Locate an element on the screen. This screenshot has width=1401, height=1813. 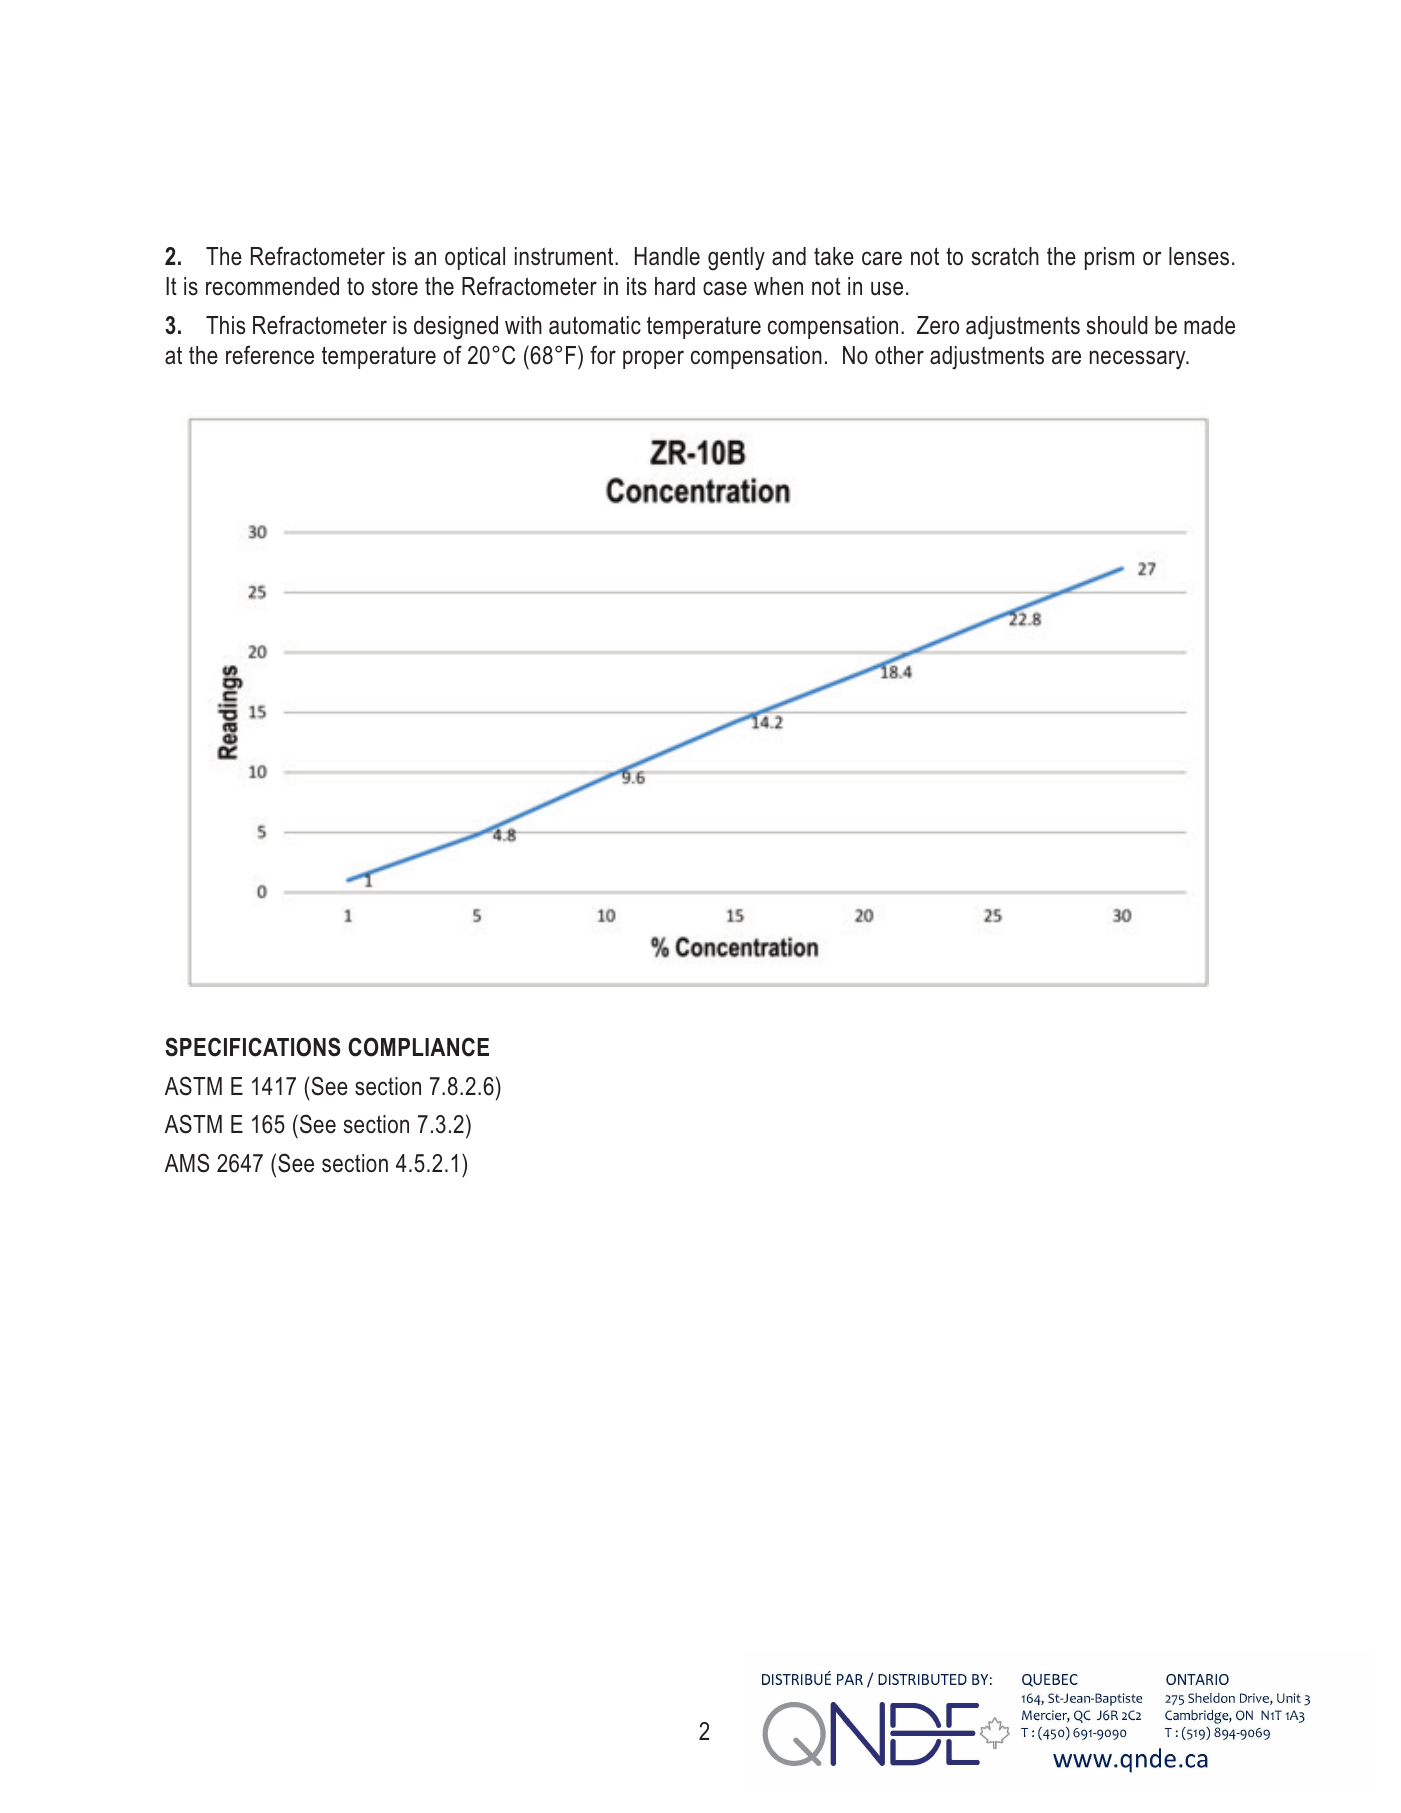
other is located at coordinates (899, 355).
